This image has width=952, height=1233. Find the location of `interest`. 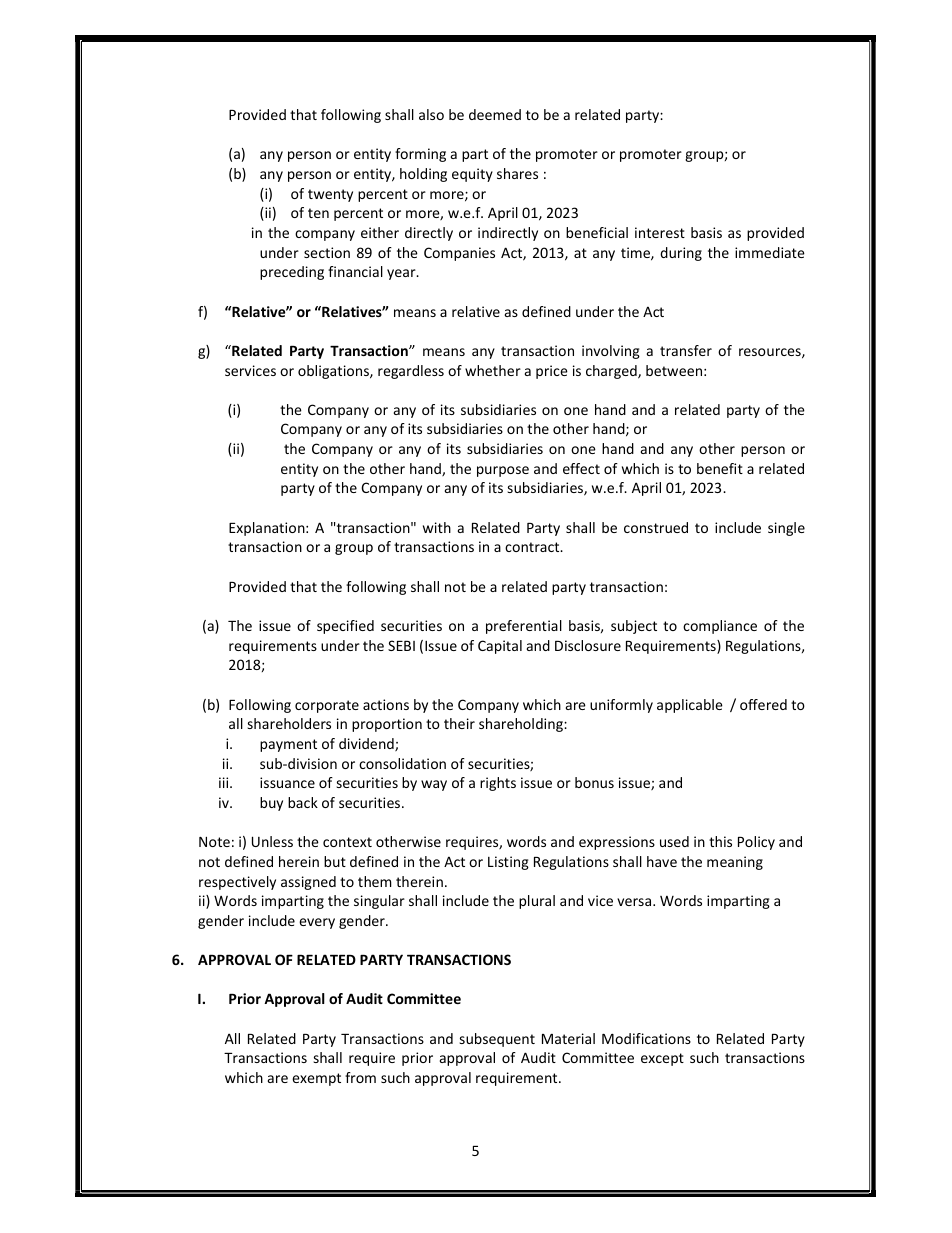

interest is located at coordinates (660, 232).
